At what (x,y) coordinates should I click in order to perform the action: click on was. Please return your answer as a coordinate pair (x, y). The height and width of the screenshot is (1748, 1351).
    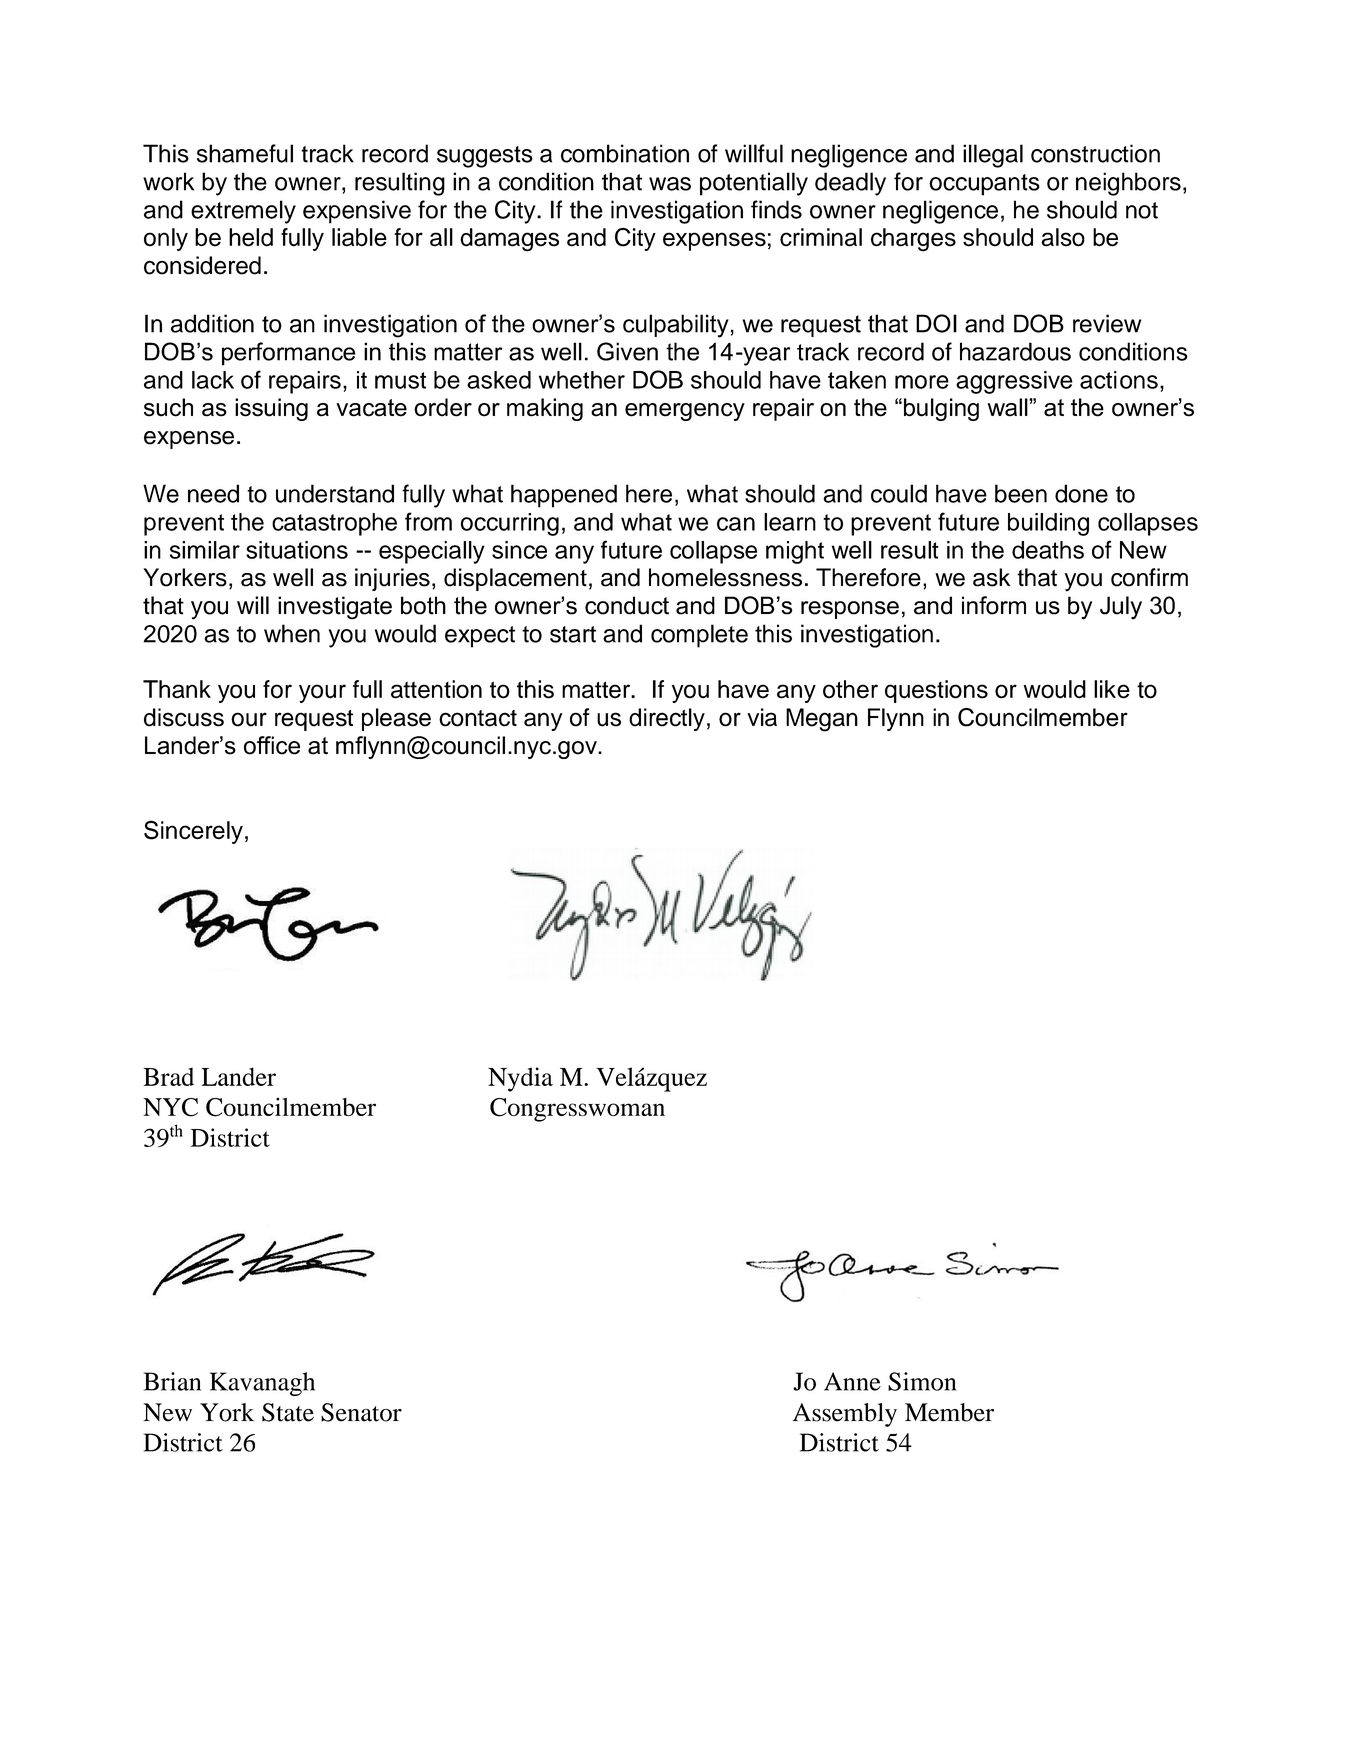
    Looking at the image, I should click on (670, 184).
